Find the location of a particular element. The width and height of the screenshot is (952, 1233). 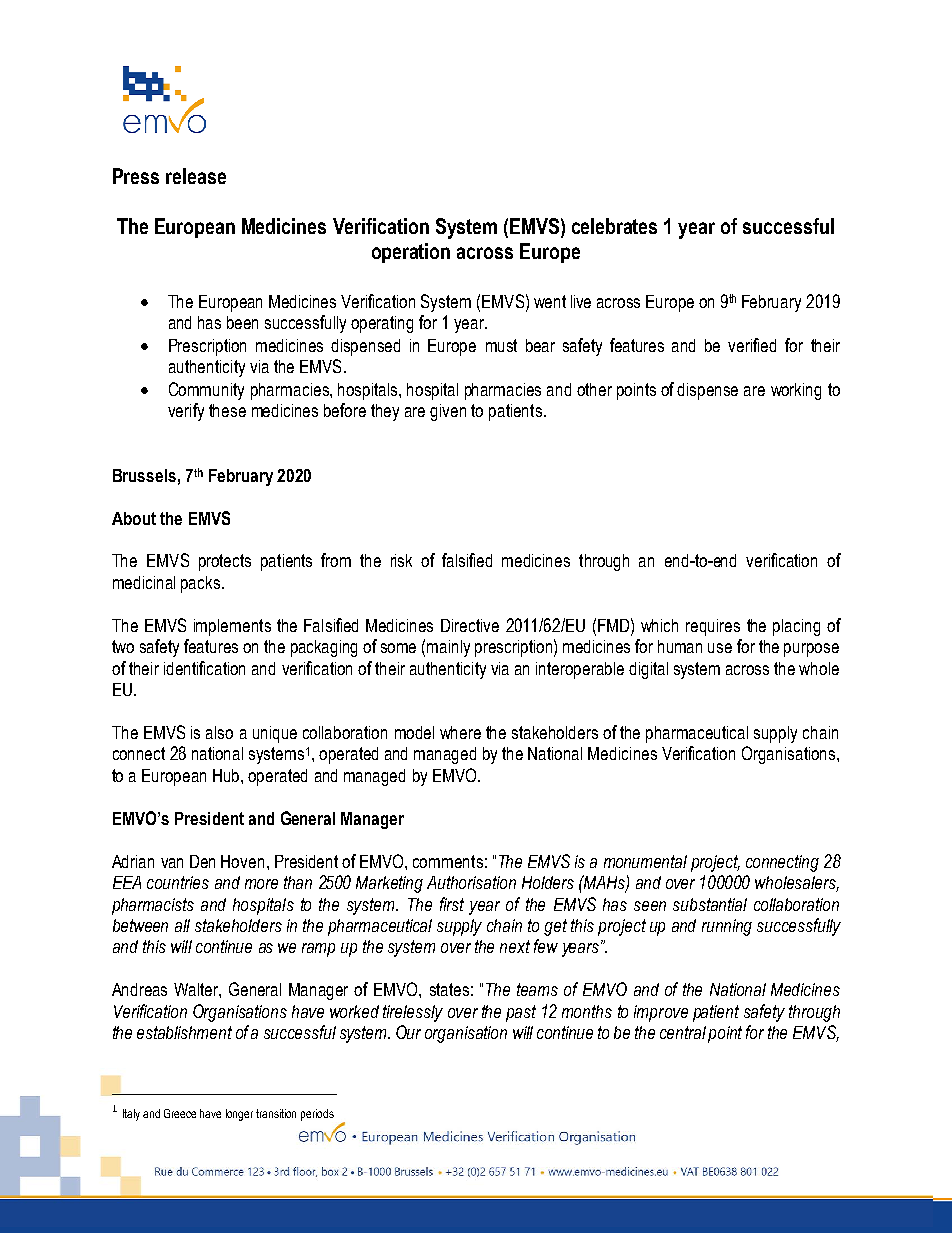

operation is located at coordinates (411, 253).
